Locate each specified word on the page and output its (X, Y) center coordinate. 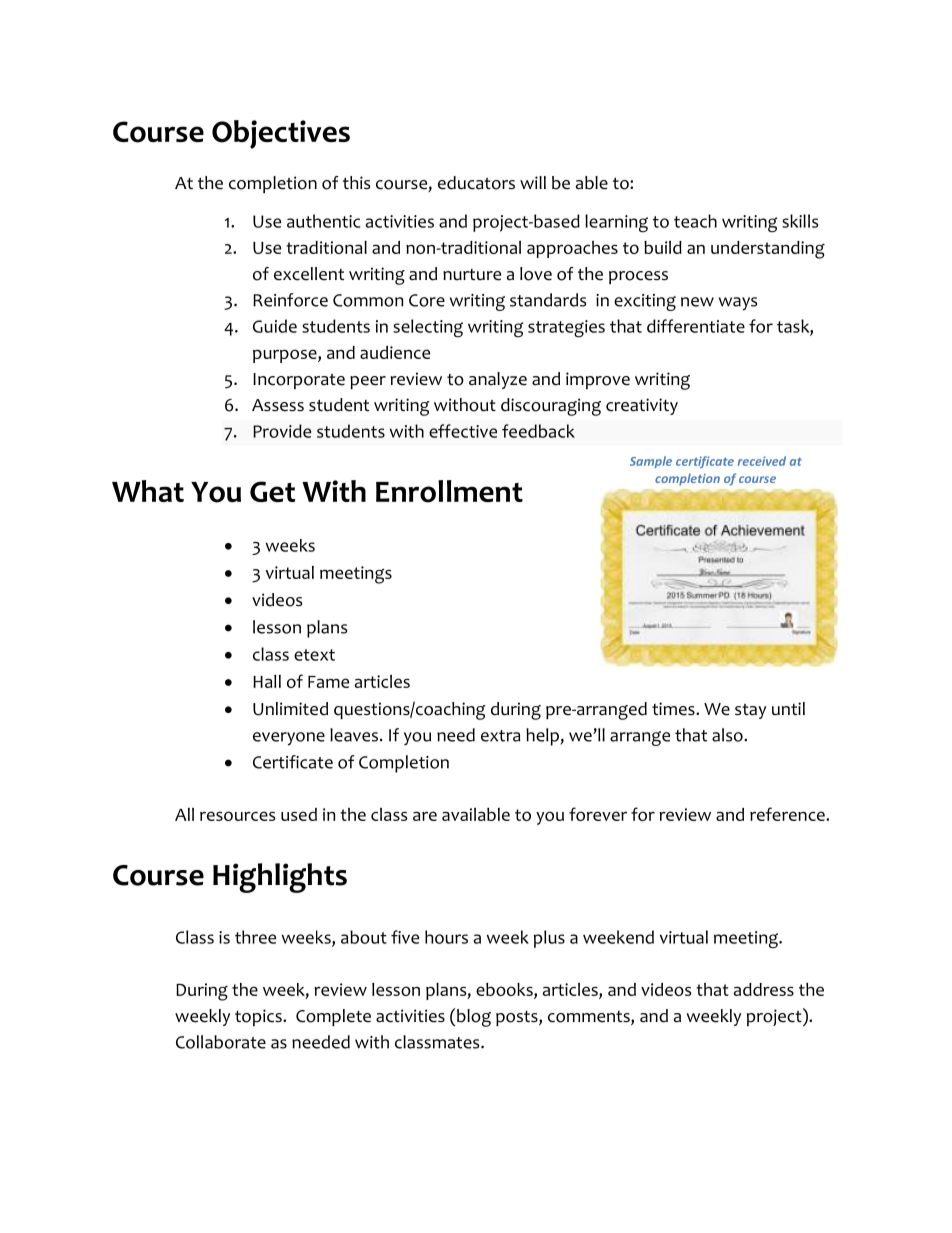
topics (259, 1017)
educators (476, 183)
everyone (289, 739)
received (762, 461)
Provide (282, 431)
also (728, 735)
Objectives (281, 134)
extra (501, 736)
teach (695, 221)
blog (474, 1018)
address (764, 989)
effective (463, 431)
